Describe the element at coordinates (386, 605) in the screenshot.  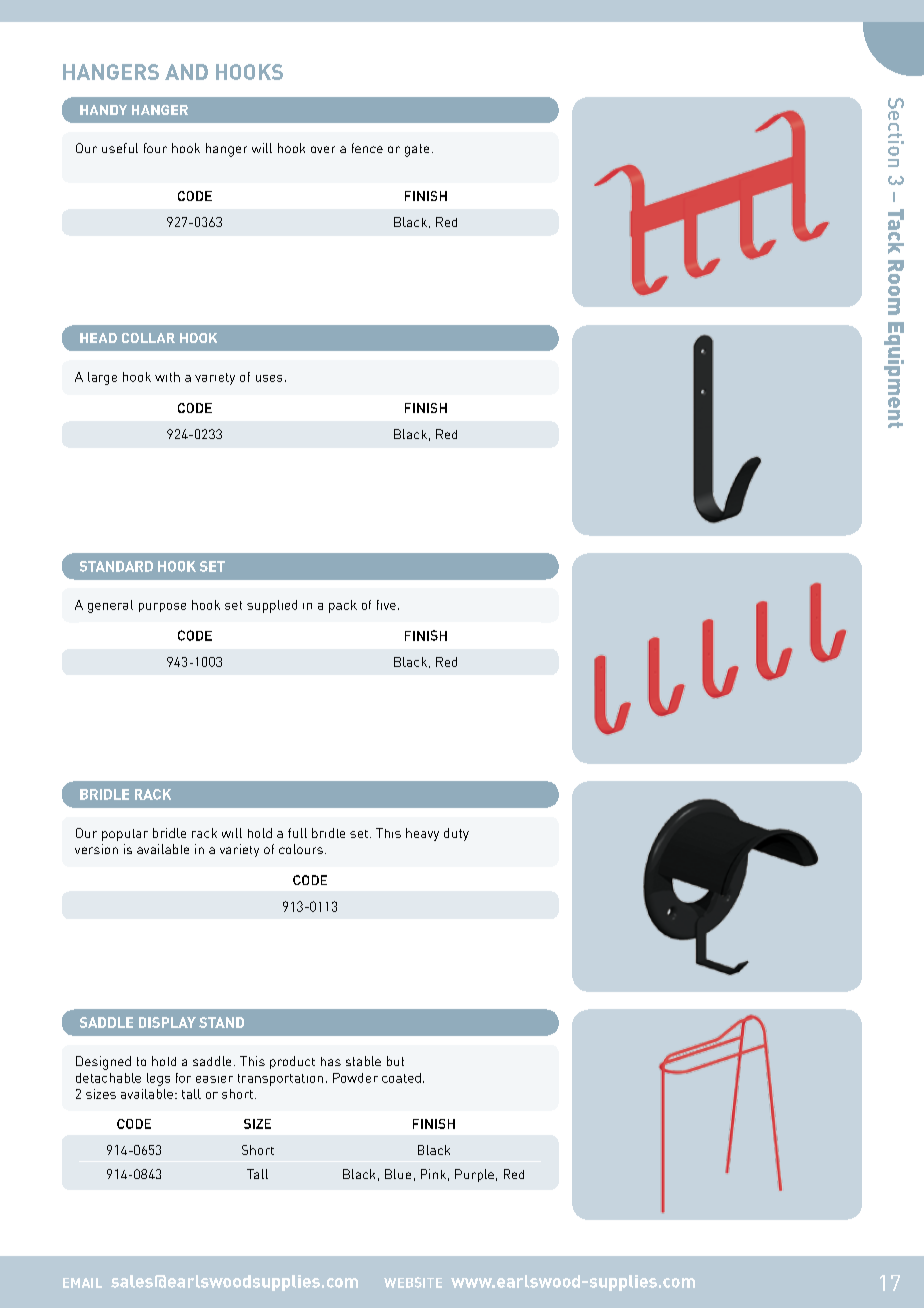
I see `five` at that location.
